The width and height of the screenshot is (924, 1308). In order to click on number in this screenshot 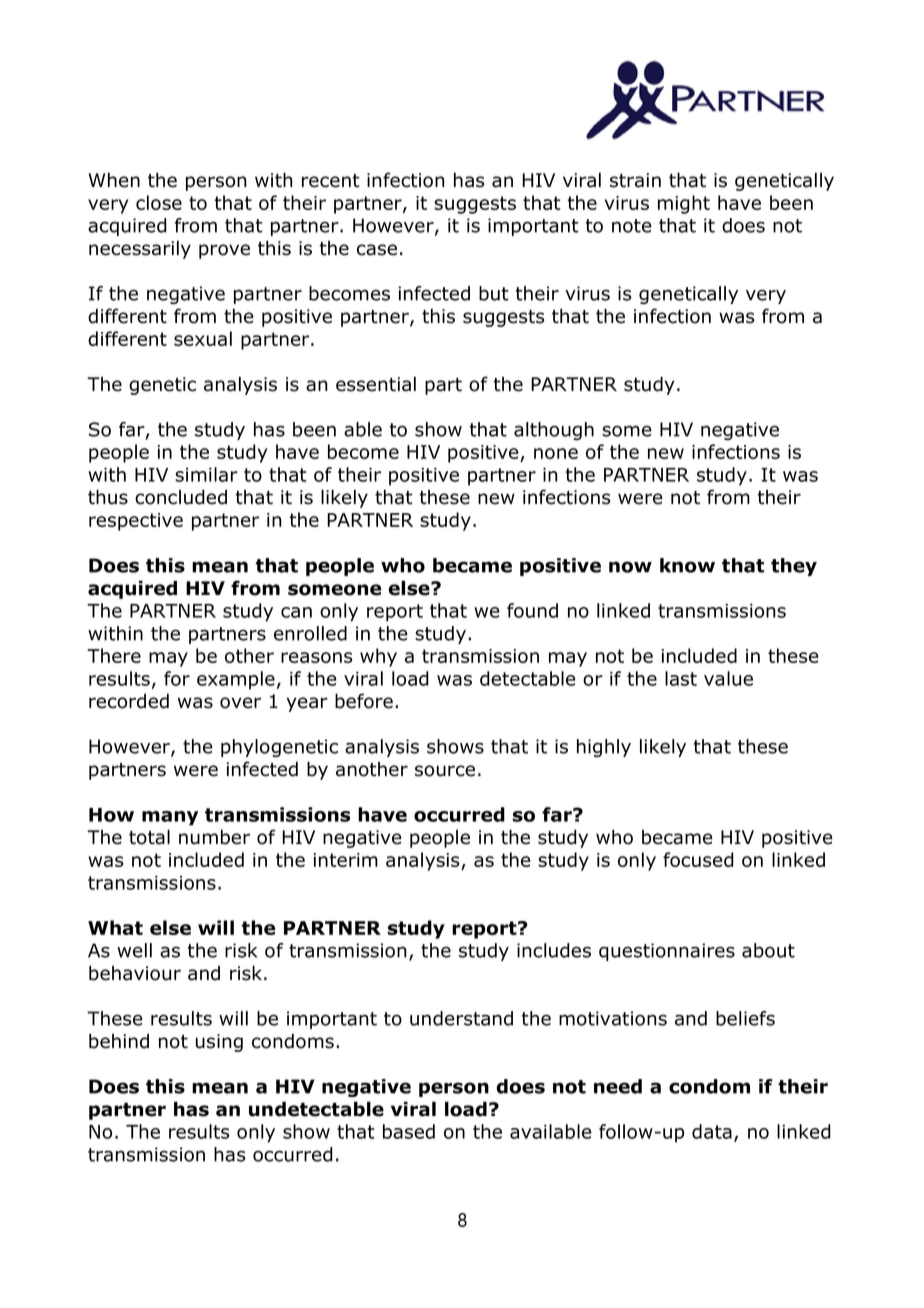, I will do `click(214, 837)`.
